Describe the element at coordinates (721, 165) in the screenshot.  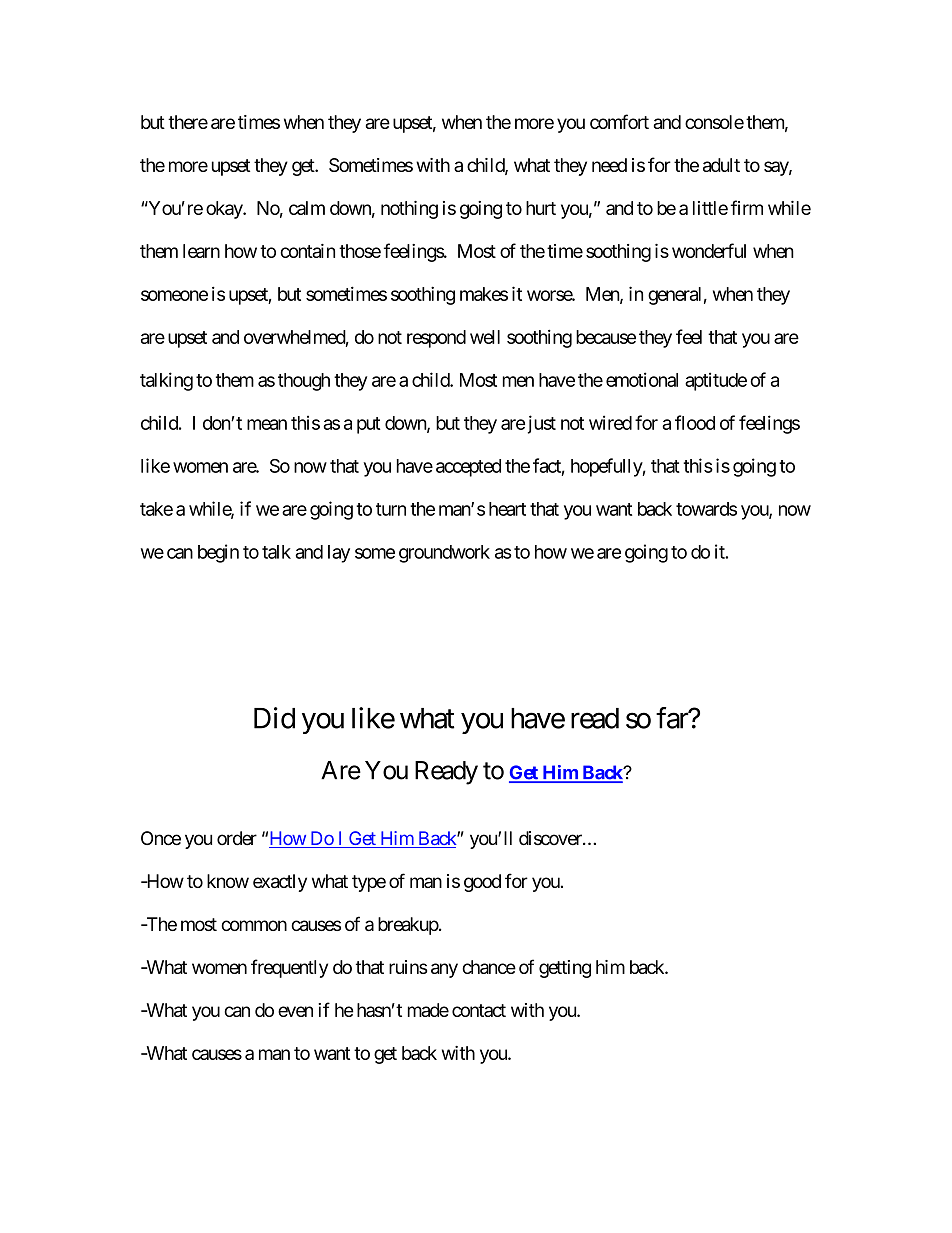
I see `adult` at that location.
